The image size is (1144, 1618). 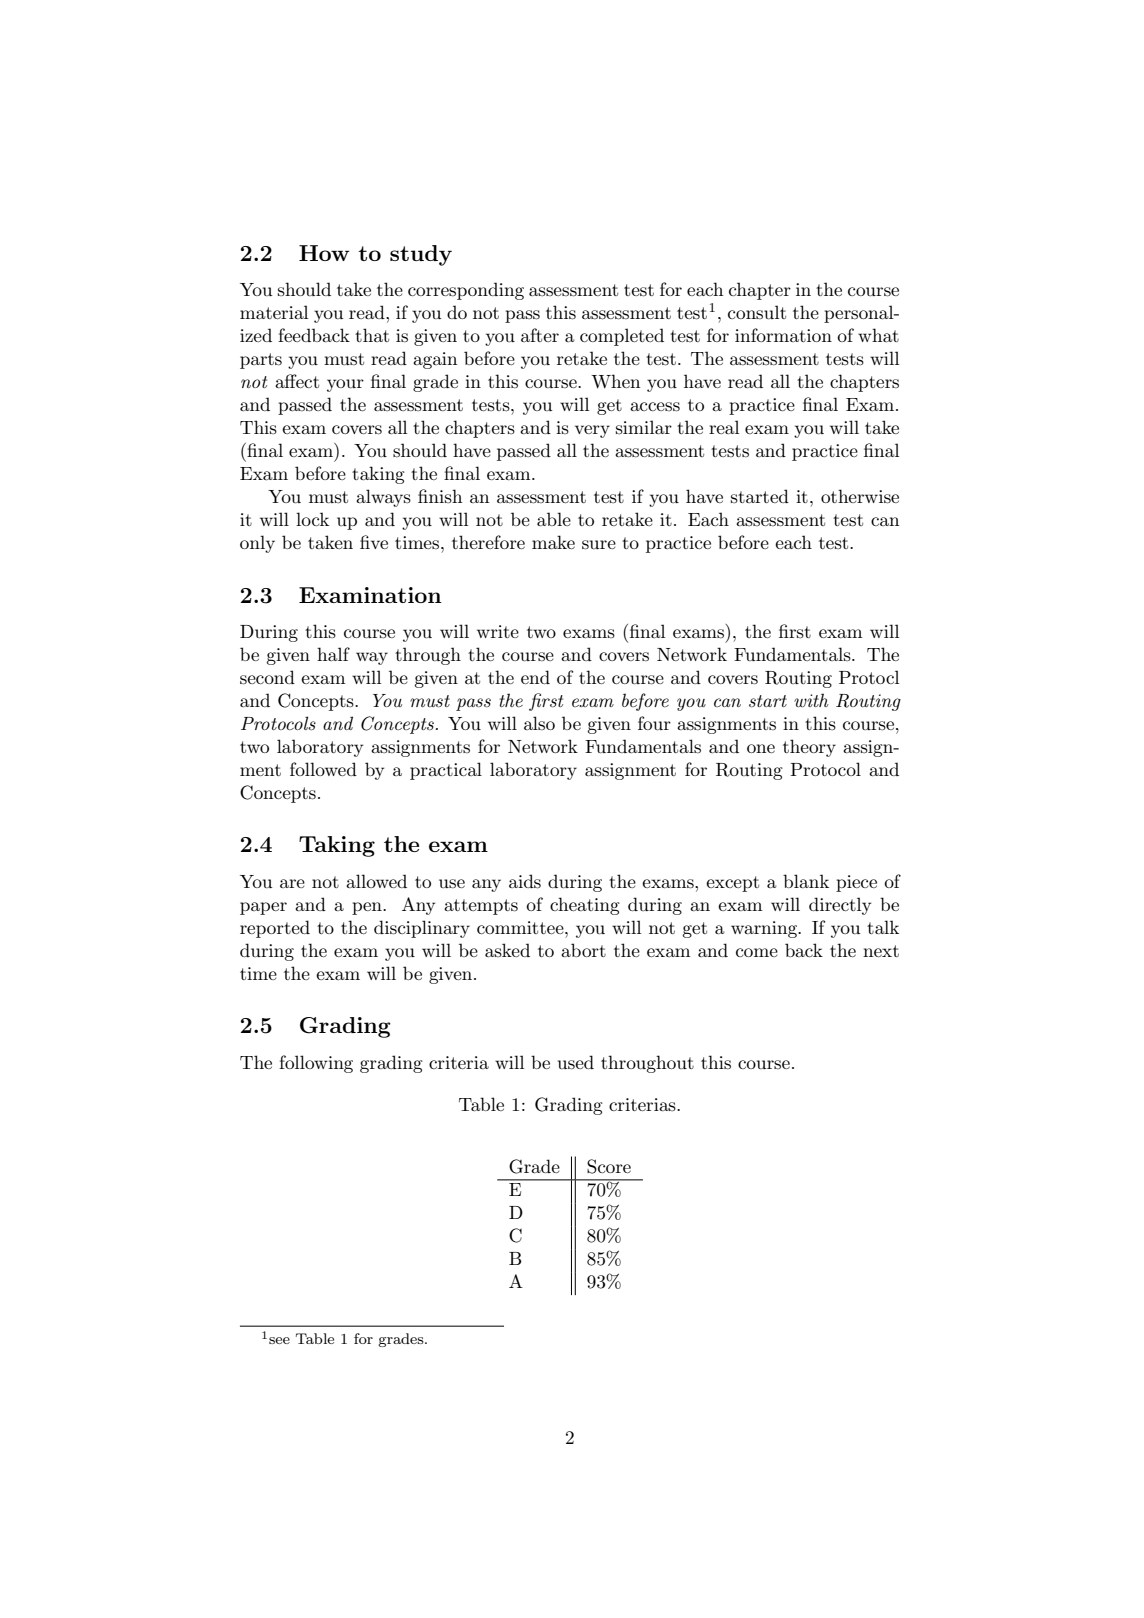 What do you see at coordinates (757, 312) in the screenshot?
I see `consult` at bounding box center [757, 312].
